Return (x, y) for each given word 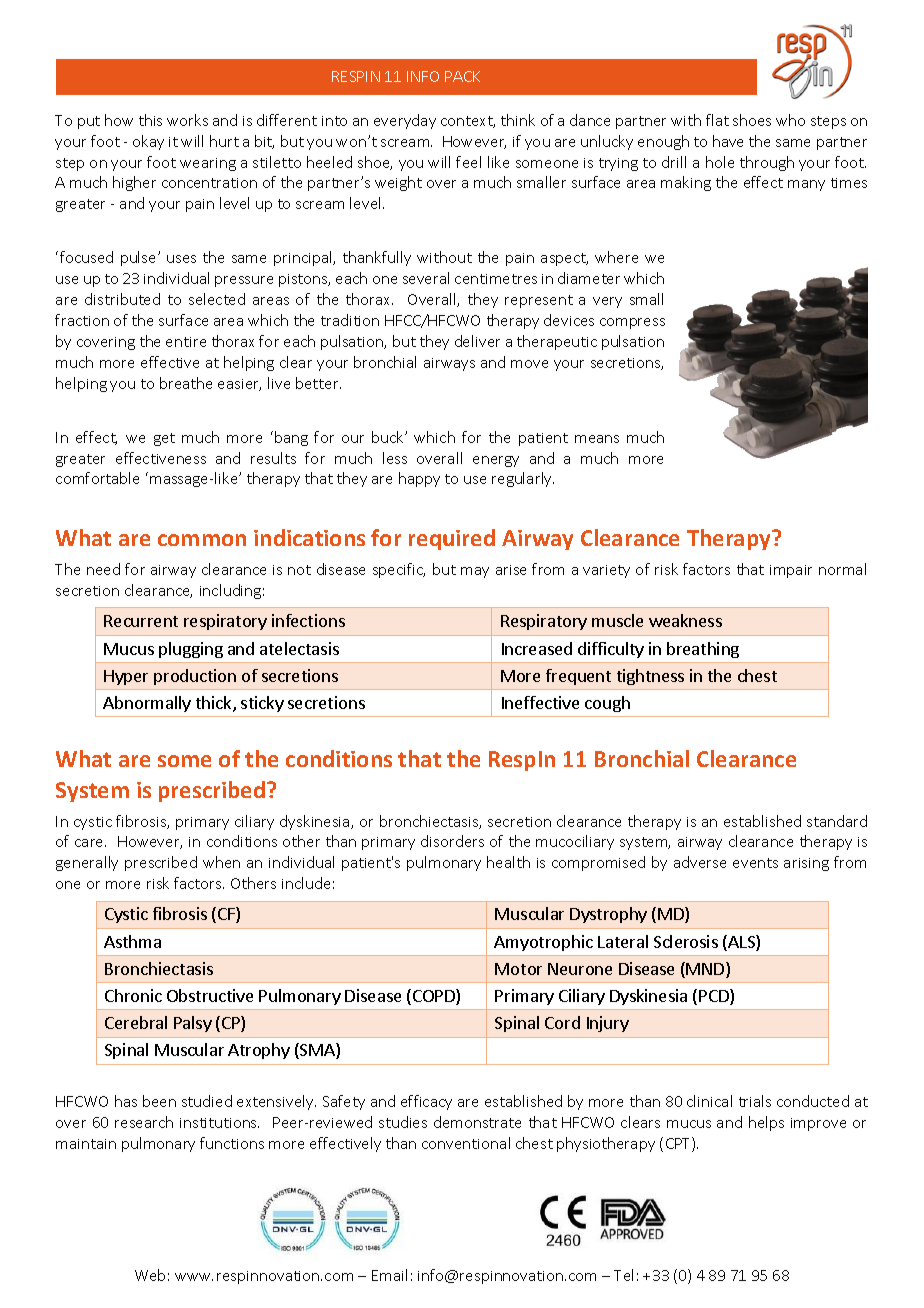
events (755, 863)
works (187, 120)
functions (232, 1143)
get (164, 439)
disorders (452, 841)
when (221, 862)
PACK (462, 76)
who (790, 120)
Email (389, 1275)
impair (791, 571)
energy (496, 461)
